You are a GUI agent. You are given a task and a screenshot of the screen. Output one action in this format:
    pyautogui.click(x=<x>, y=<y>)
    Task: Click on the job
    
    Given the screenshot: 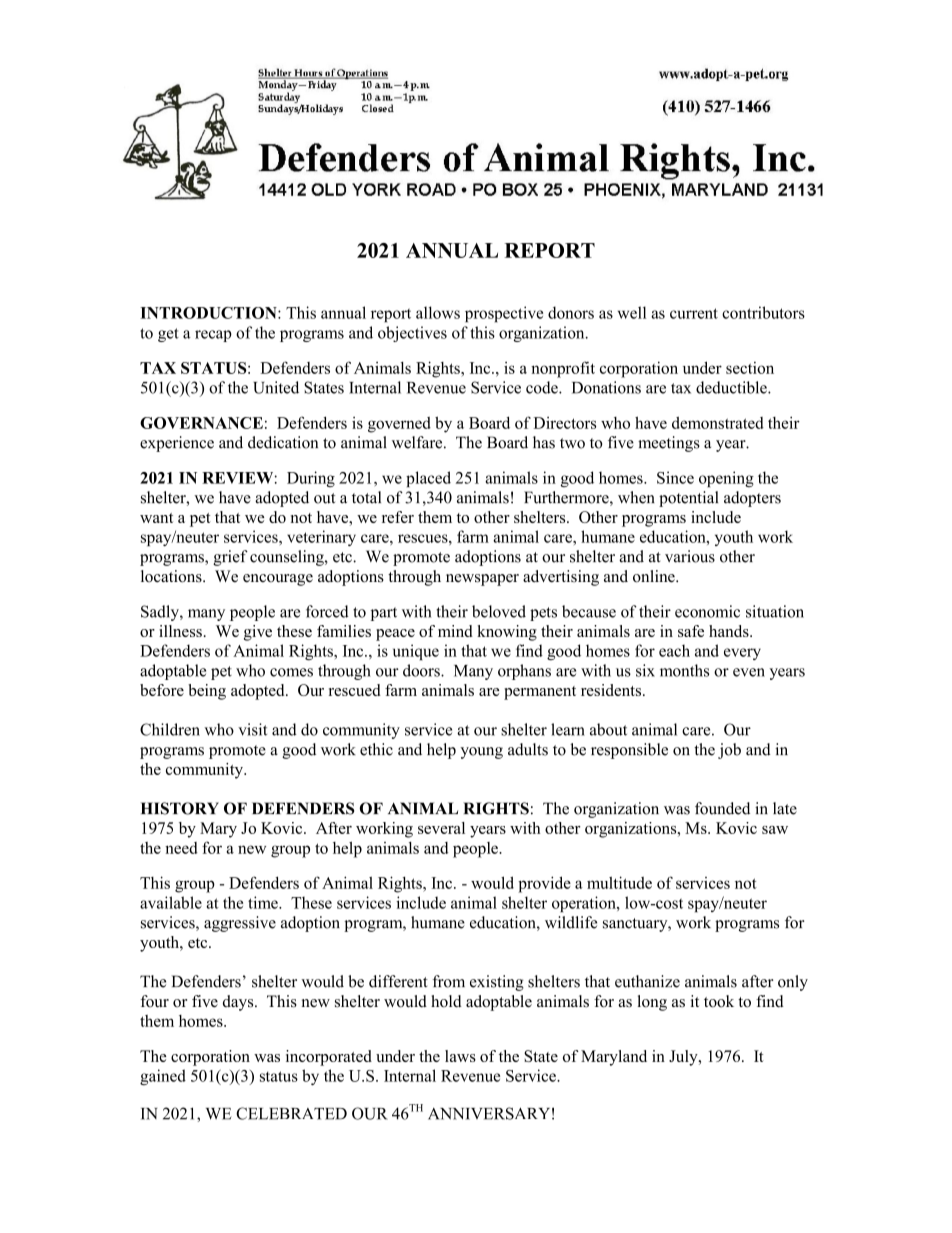 What is the action you would take?
    pyautogui.click(x=729, y=751)
